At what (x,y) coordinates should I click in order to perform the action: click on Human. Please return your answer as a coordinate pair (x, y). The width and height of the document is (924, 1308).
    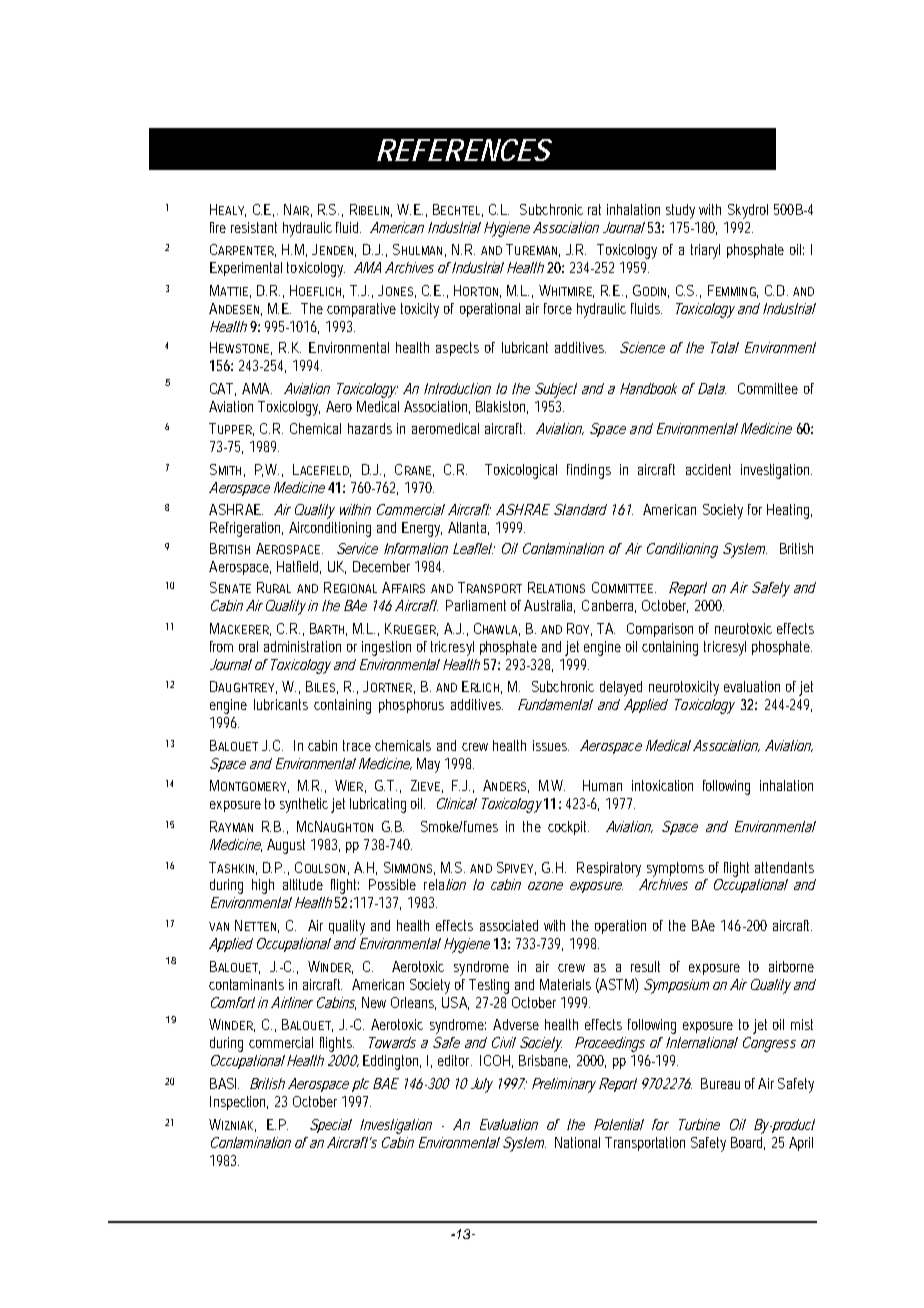
    Looking at the image, I should click on (602, 785).
